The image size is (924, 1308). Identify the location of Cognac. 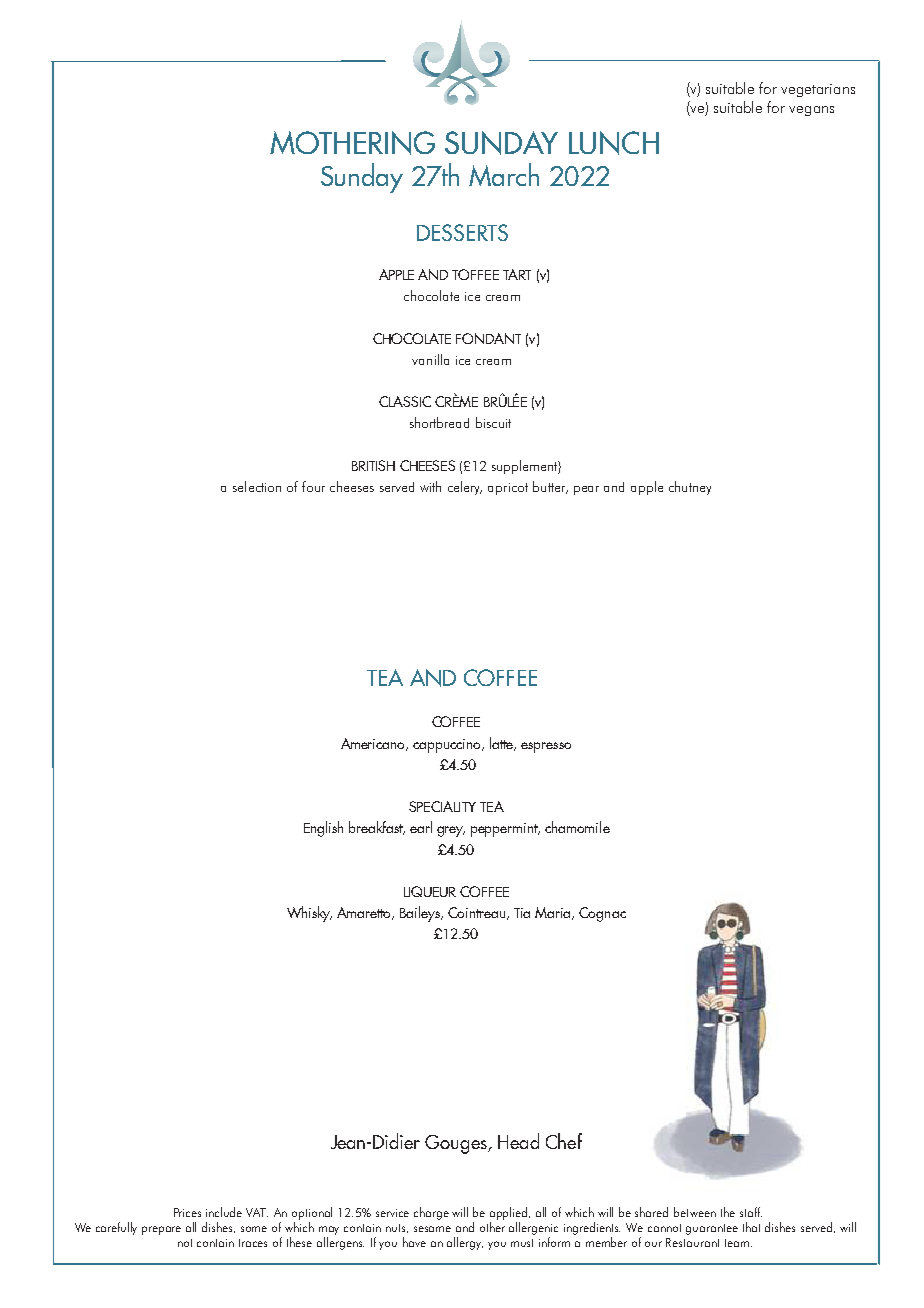
(602, 914).
